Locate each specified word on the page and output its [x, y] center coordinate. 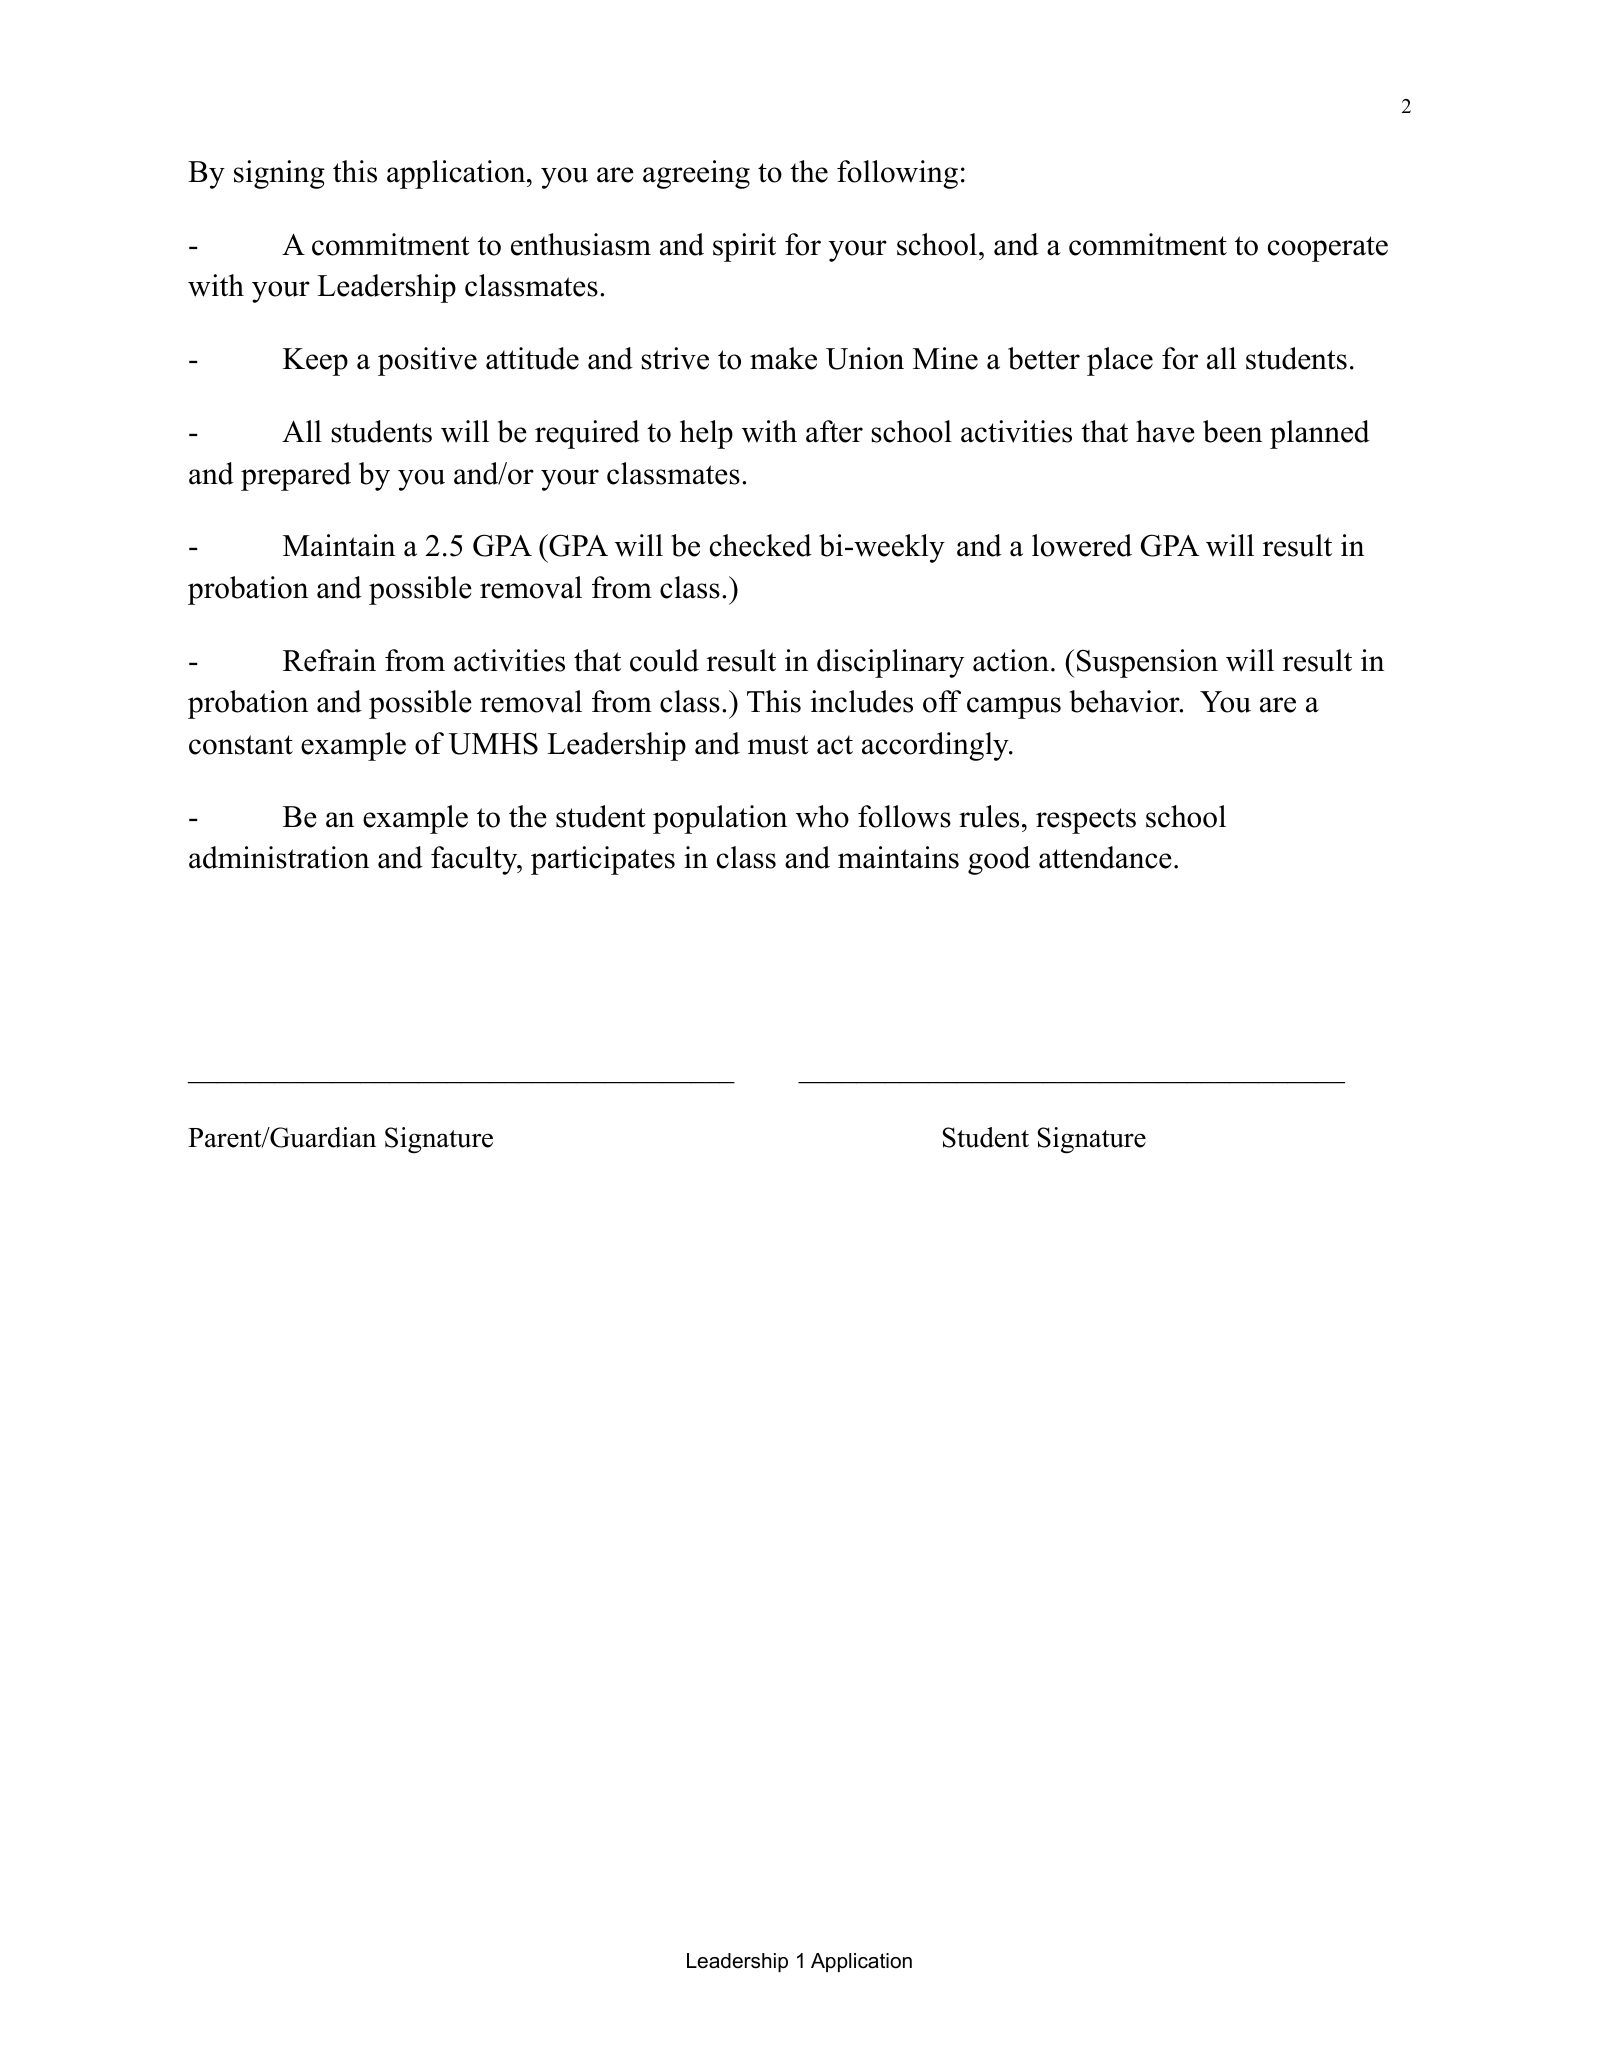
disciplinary [890, 663]
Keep [315, 362]
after [834, 431]
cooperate [1328, 249]
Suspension [1147, 663]
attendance [1105, 857]
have [1165, 431]
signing [279, 174]
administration [279, 857]
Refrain [329, 660]
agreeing [696, 174]
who [822, 816]
